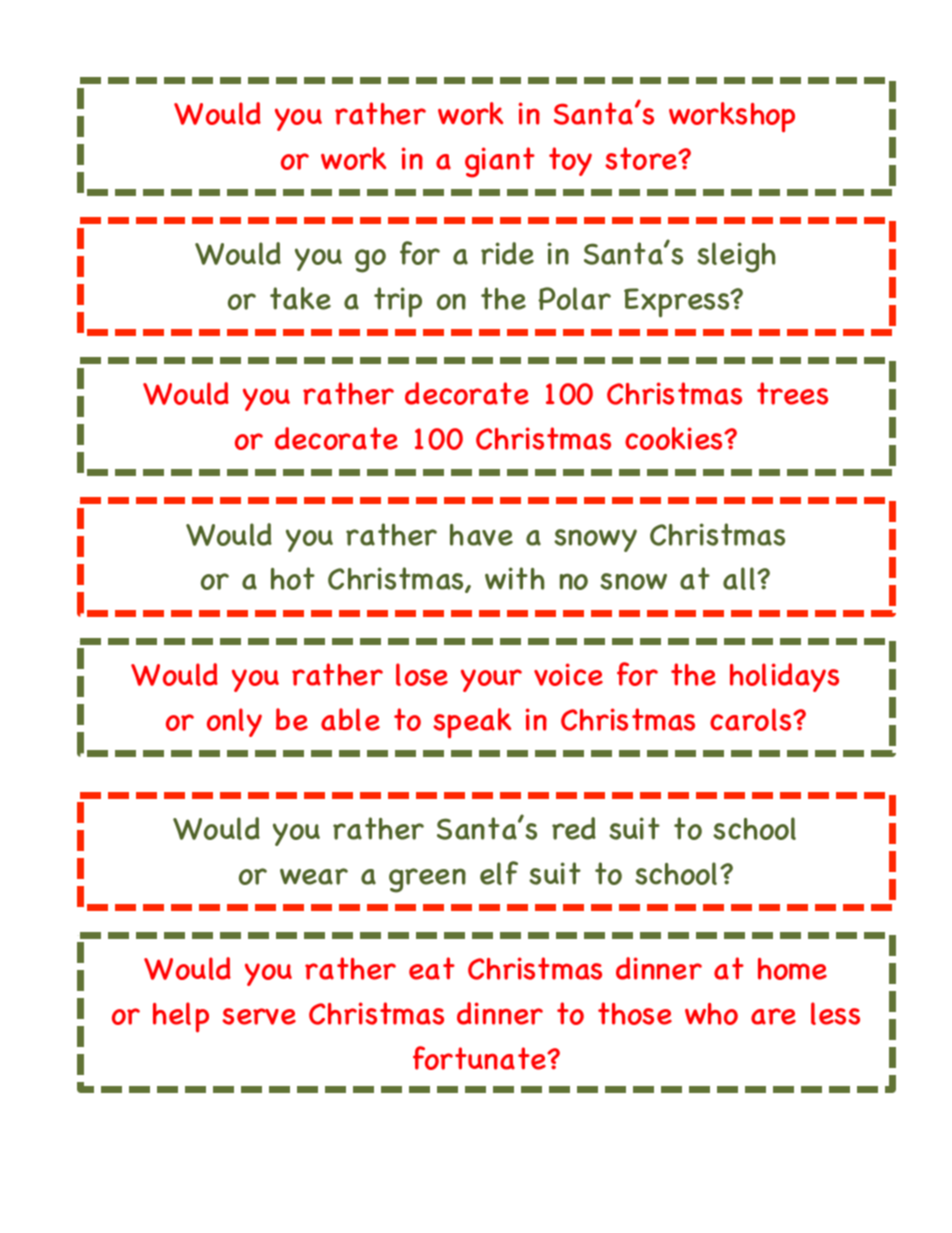  I want to click on take, so click(300, 298).
